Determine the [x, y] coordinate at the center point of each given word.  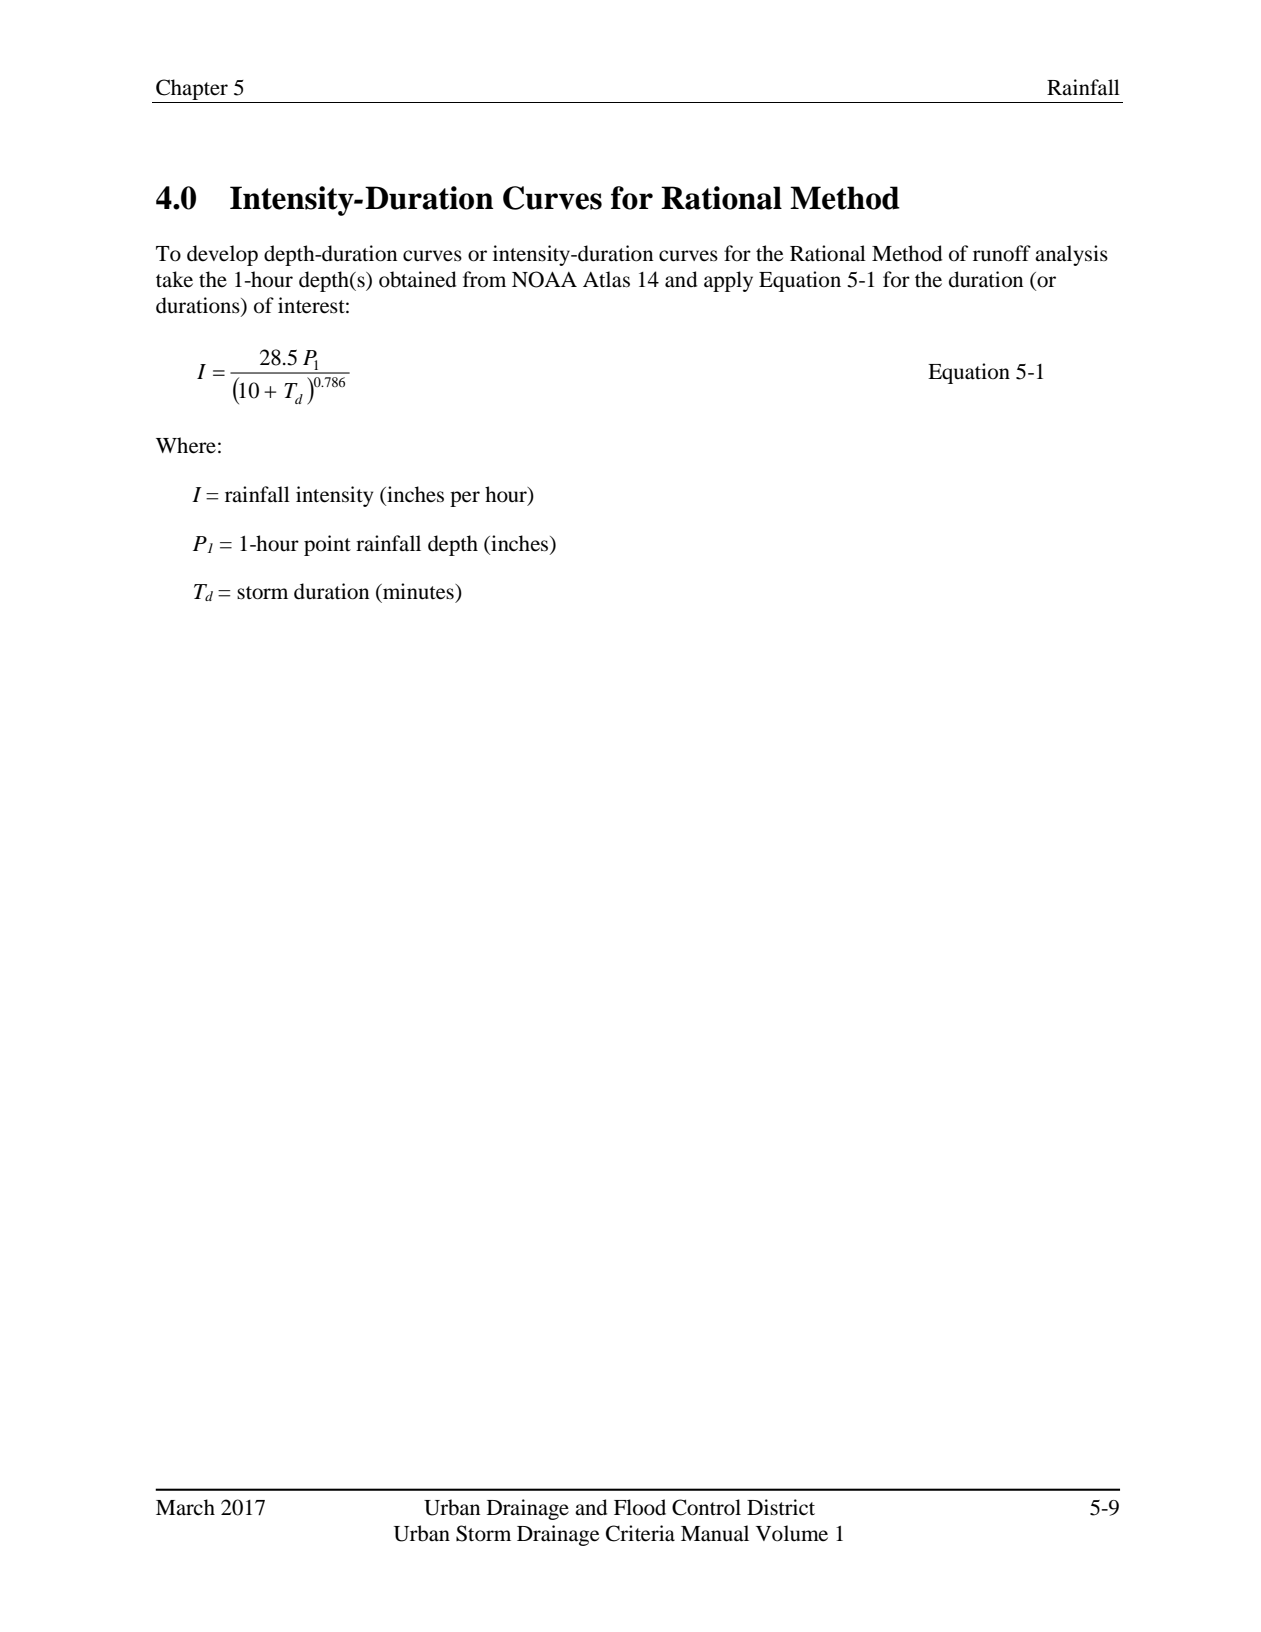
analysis [1071, 255]
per [465, 499]
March [185, 1507]
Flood [640, 1507]
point [327, 545]
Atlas [606, 279]
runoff [1002, 253]
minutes [418, 591]
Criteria [640, 1533]
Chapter [192, 89]
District [781, 1507]
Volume [792, 1533]
